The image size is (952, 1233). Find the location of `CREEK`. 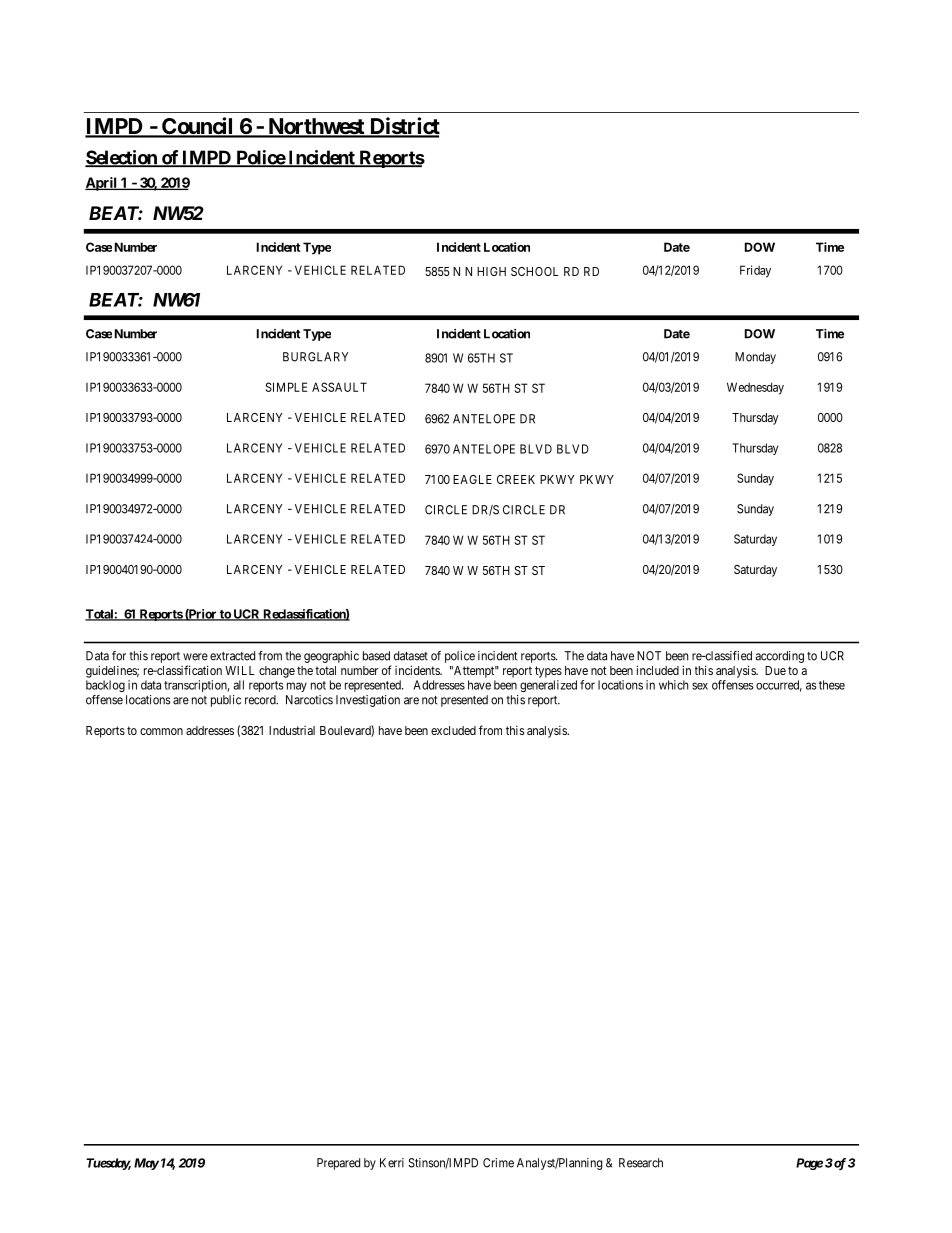

CREEK is located at coordinates (516, 479).
